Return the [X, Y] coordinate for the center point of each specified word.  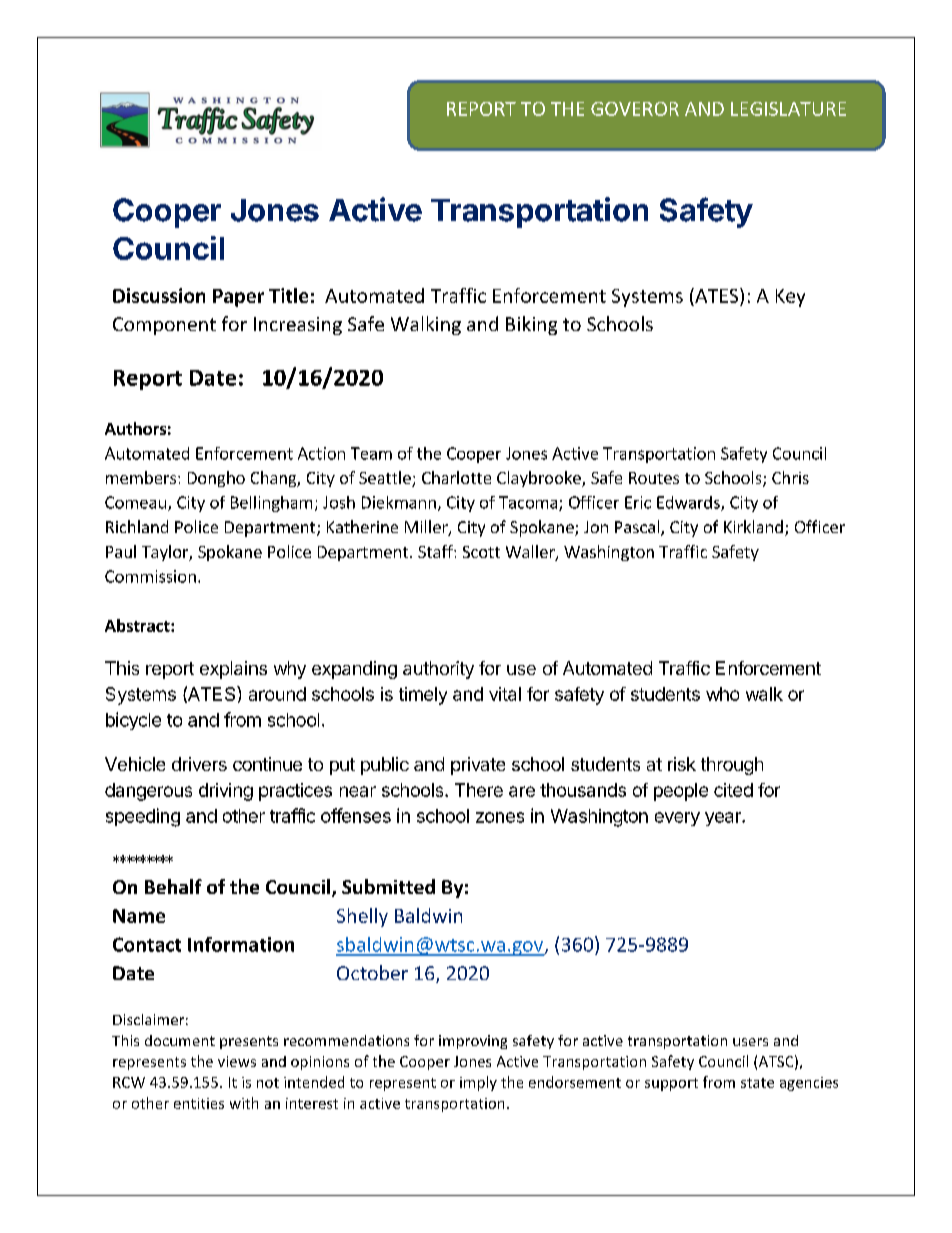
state [757, 1083]
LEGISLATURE [788, 109]
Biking [531, 325]
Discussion [159, 295]
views [237, 1061]
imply [478, 1083]
